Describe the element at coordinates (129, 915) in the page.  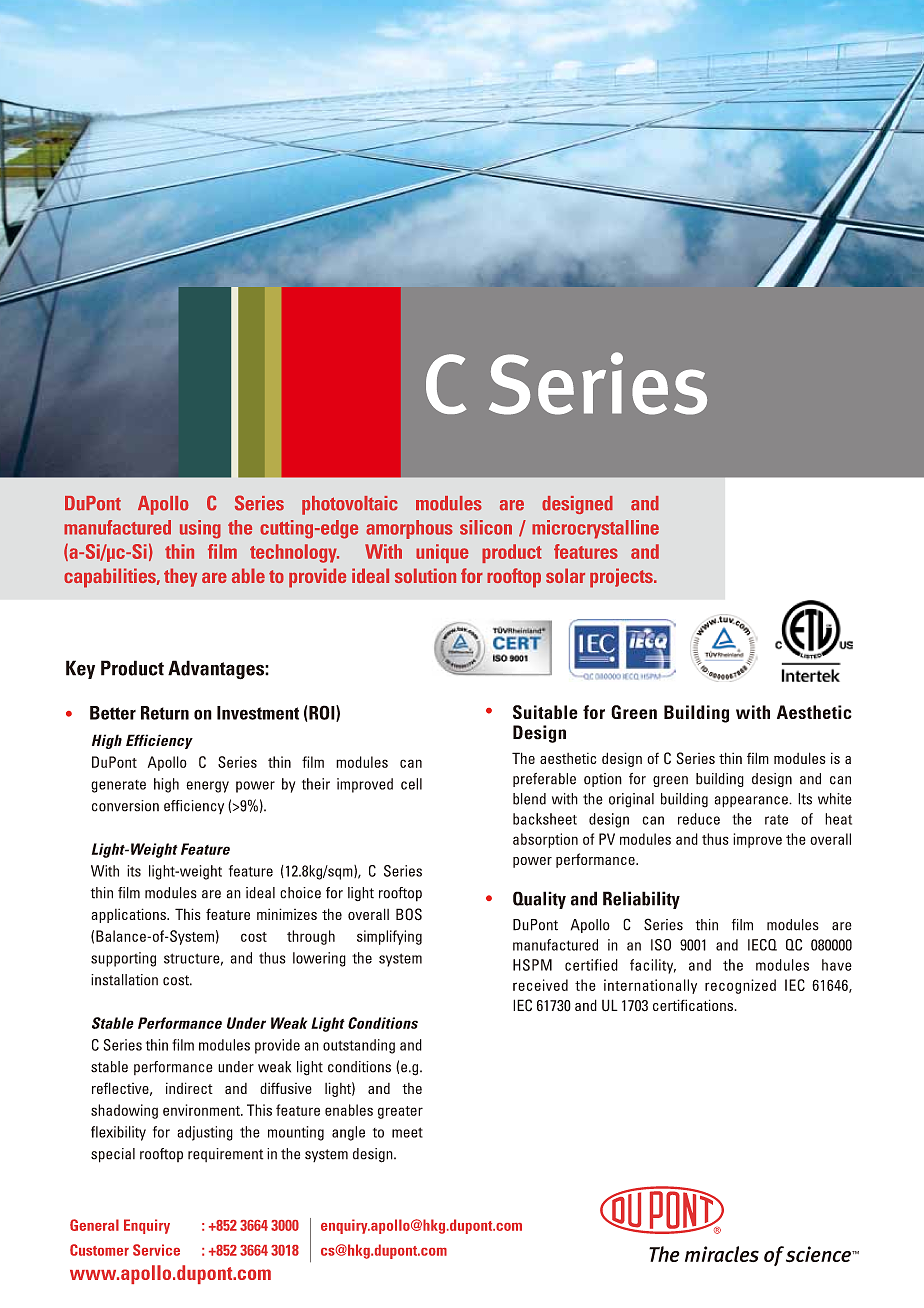
I see `applications` at that location.
